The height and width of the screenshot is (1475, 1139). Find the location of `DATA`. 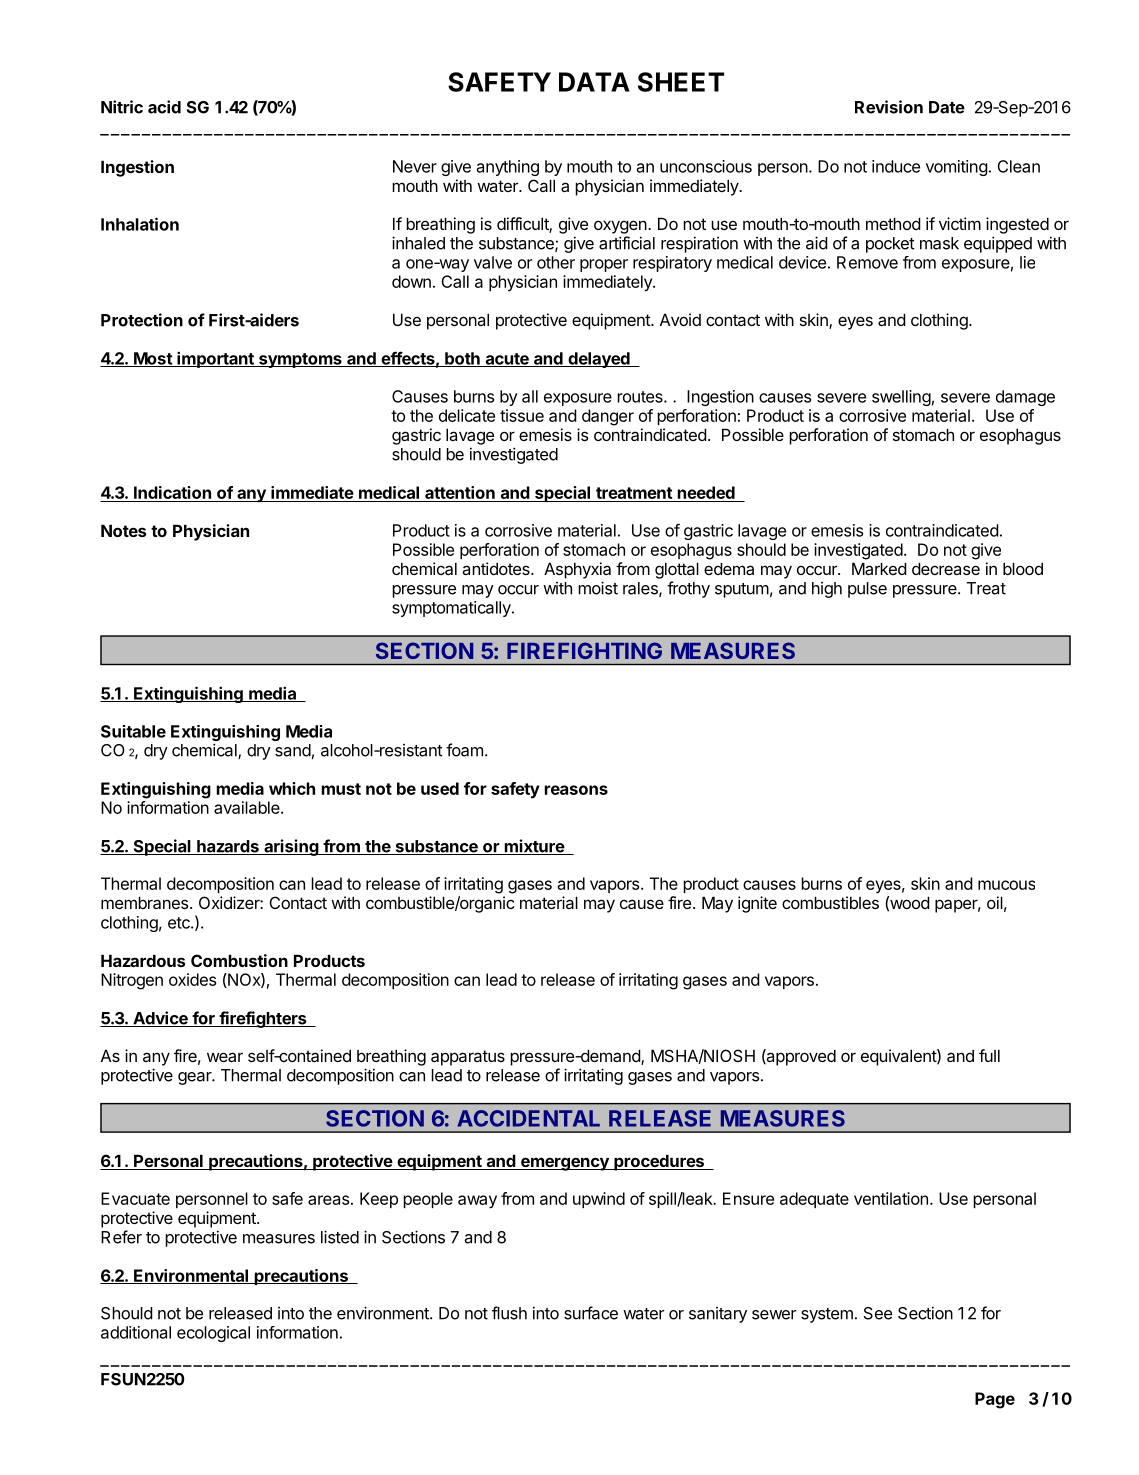

DATA is located at coordinates (594, 82).
